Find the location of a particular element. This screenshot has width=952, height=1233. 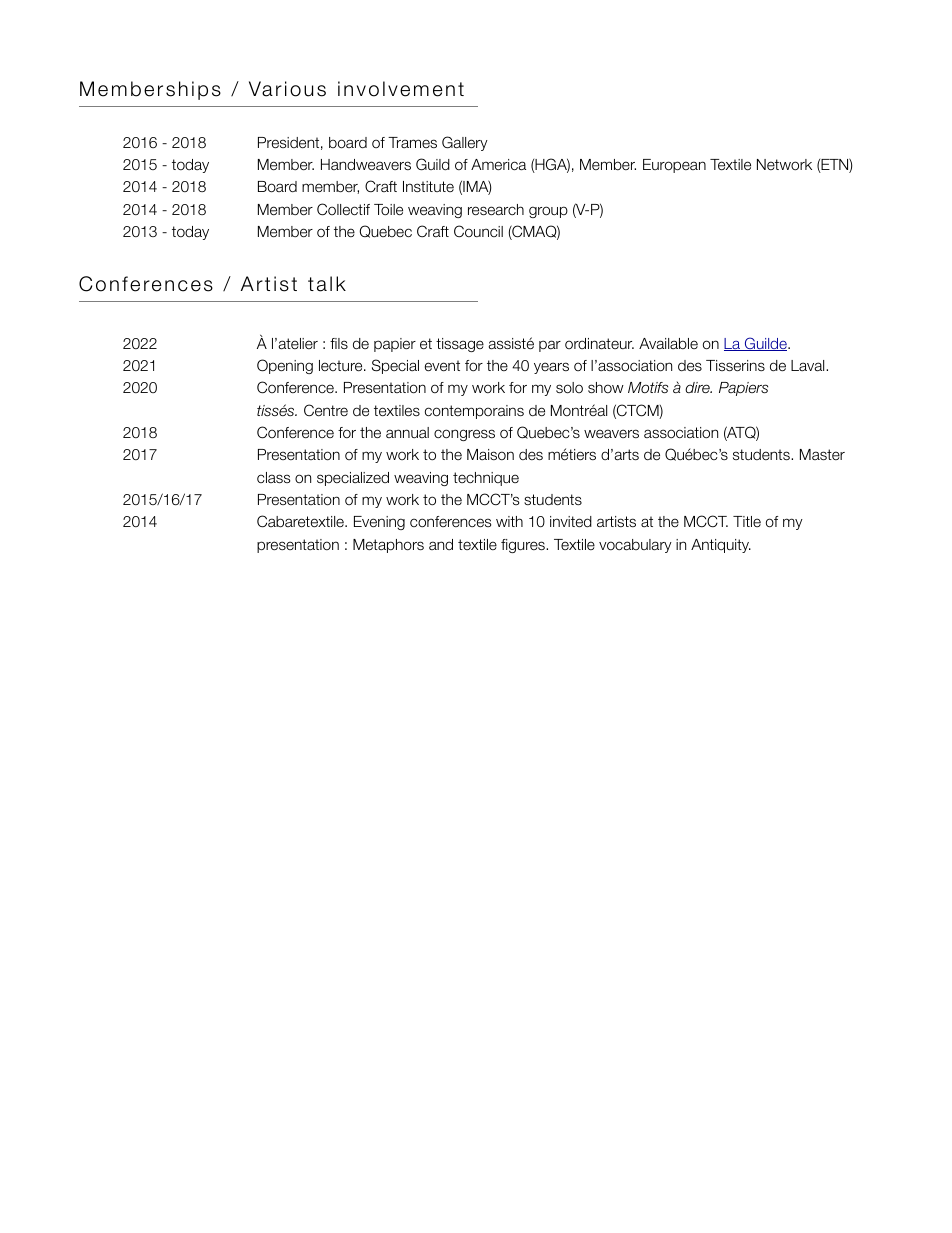

America is located at coordinates (498, 164).
